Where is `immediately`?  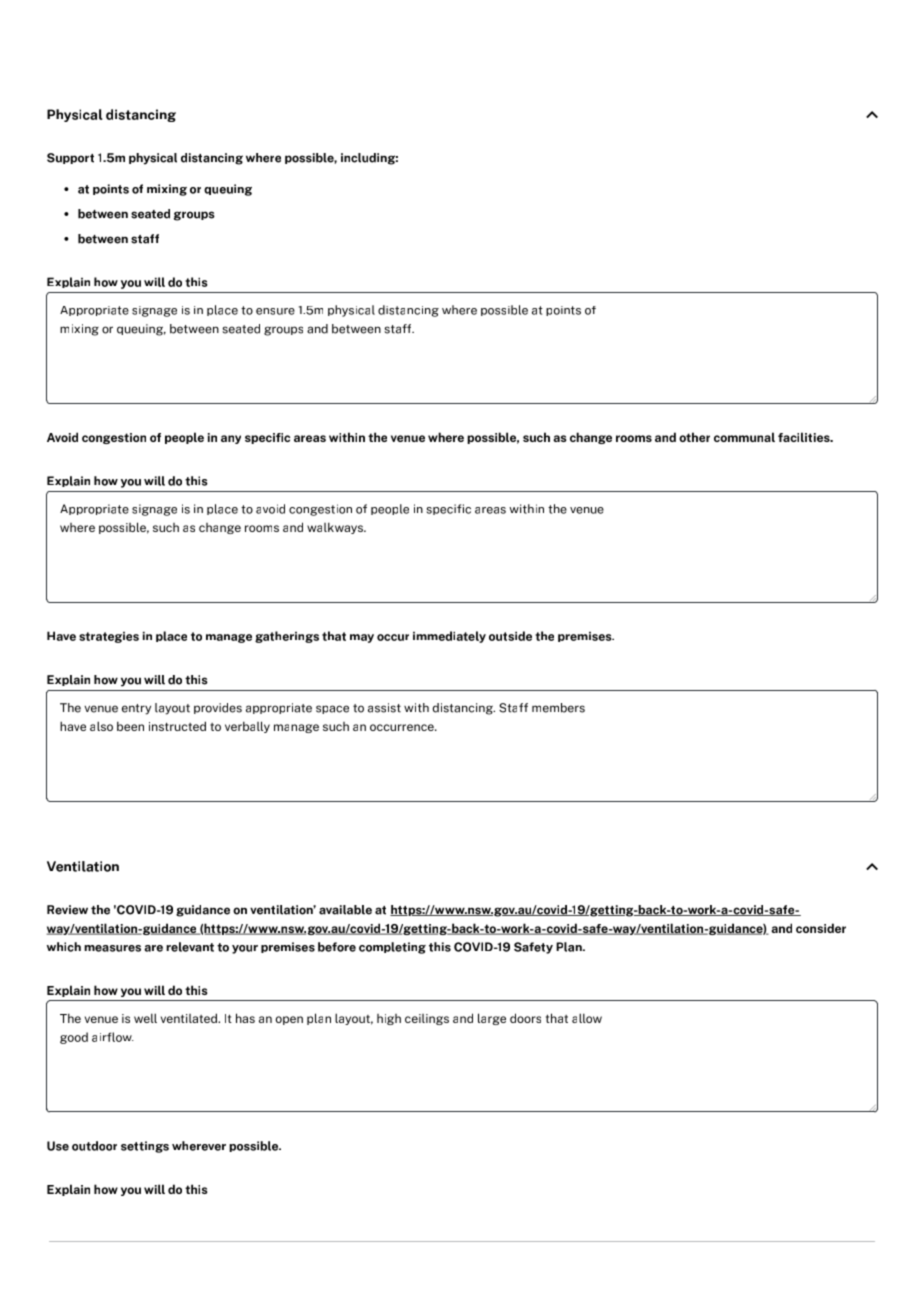
immediately is located at coordinates (449, 637).
